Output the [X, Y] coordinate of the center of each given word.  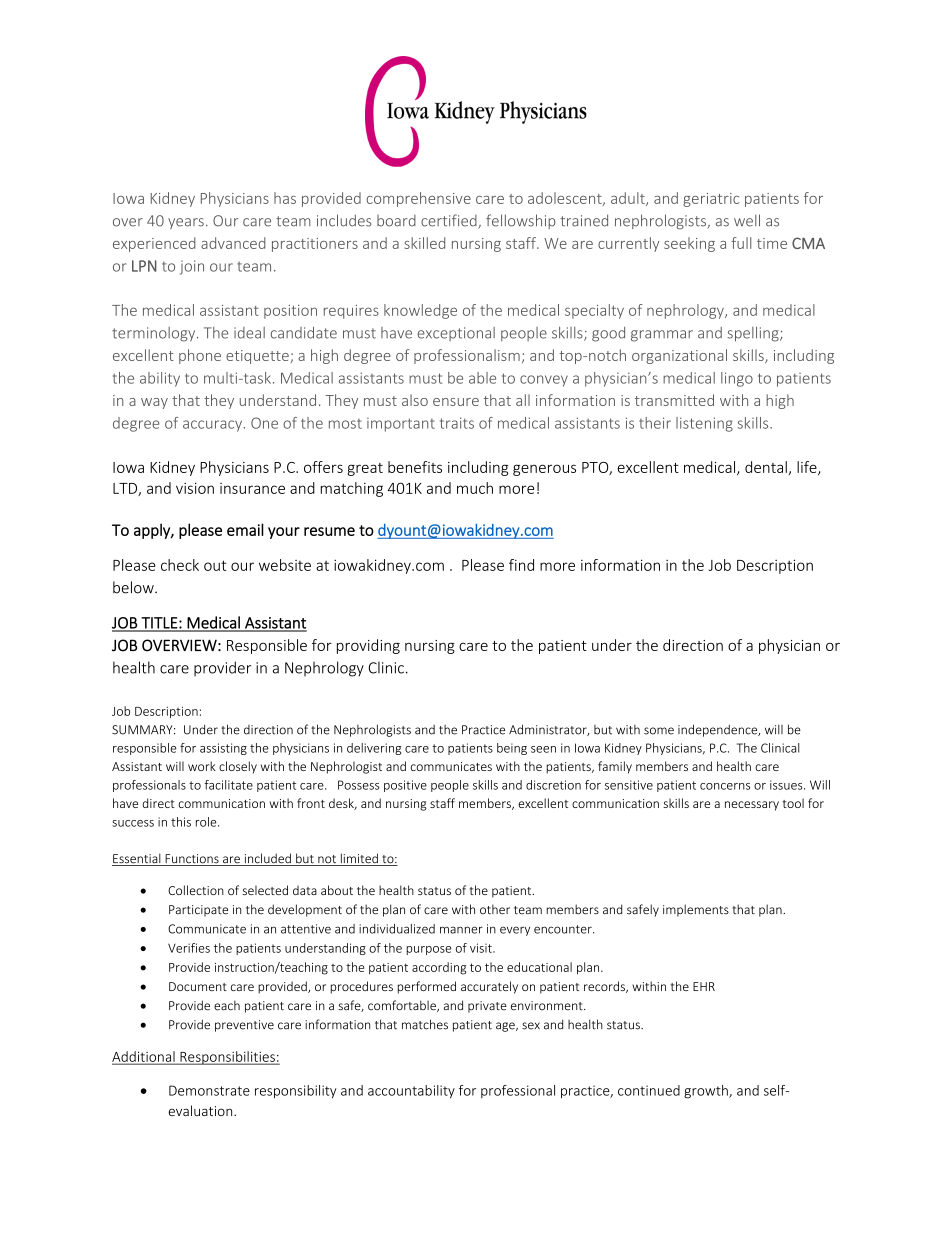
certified [450, 221]
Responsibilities [227, 1058]
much [475, 488]
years [186, 223]
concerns [725, 786]
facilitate [228, 785]
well [747, 220]
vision [195, 488]
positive [405, 786]
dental [766, 467]
